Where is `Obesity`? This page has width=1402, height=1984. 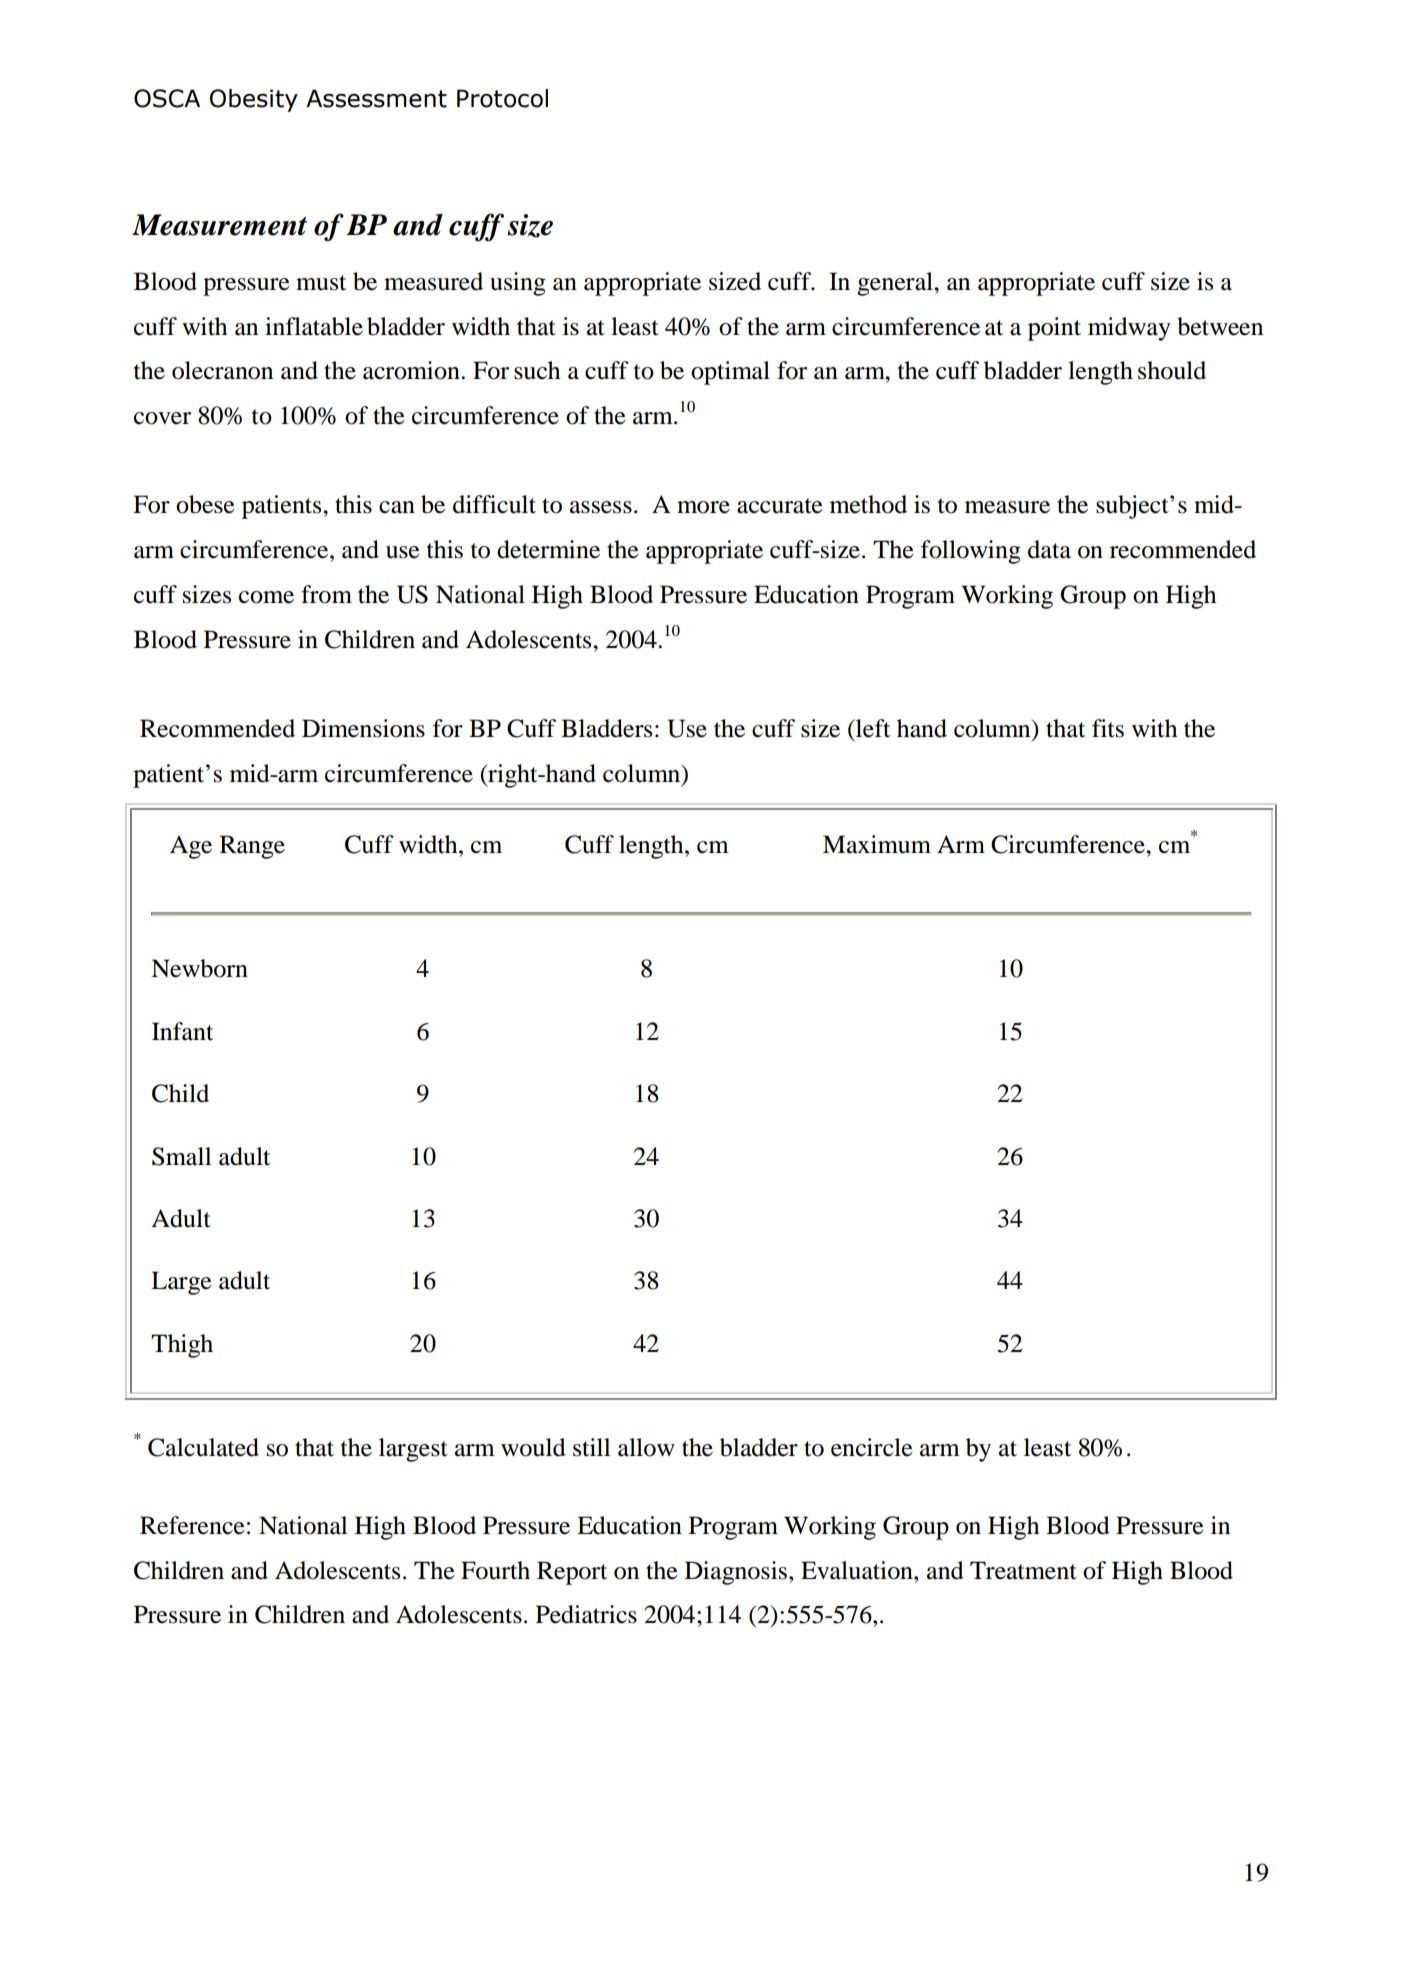 Obesity is located at coordinates (254, 100).
